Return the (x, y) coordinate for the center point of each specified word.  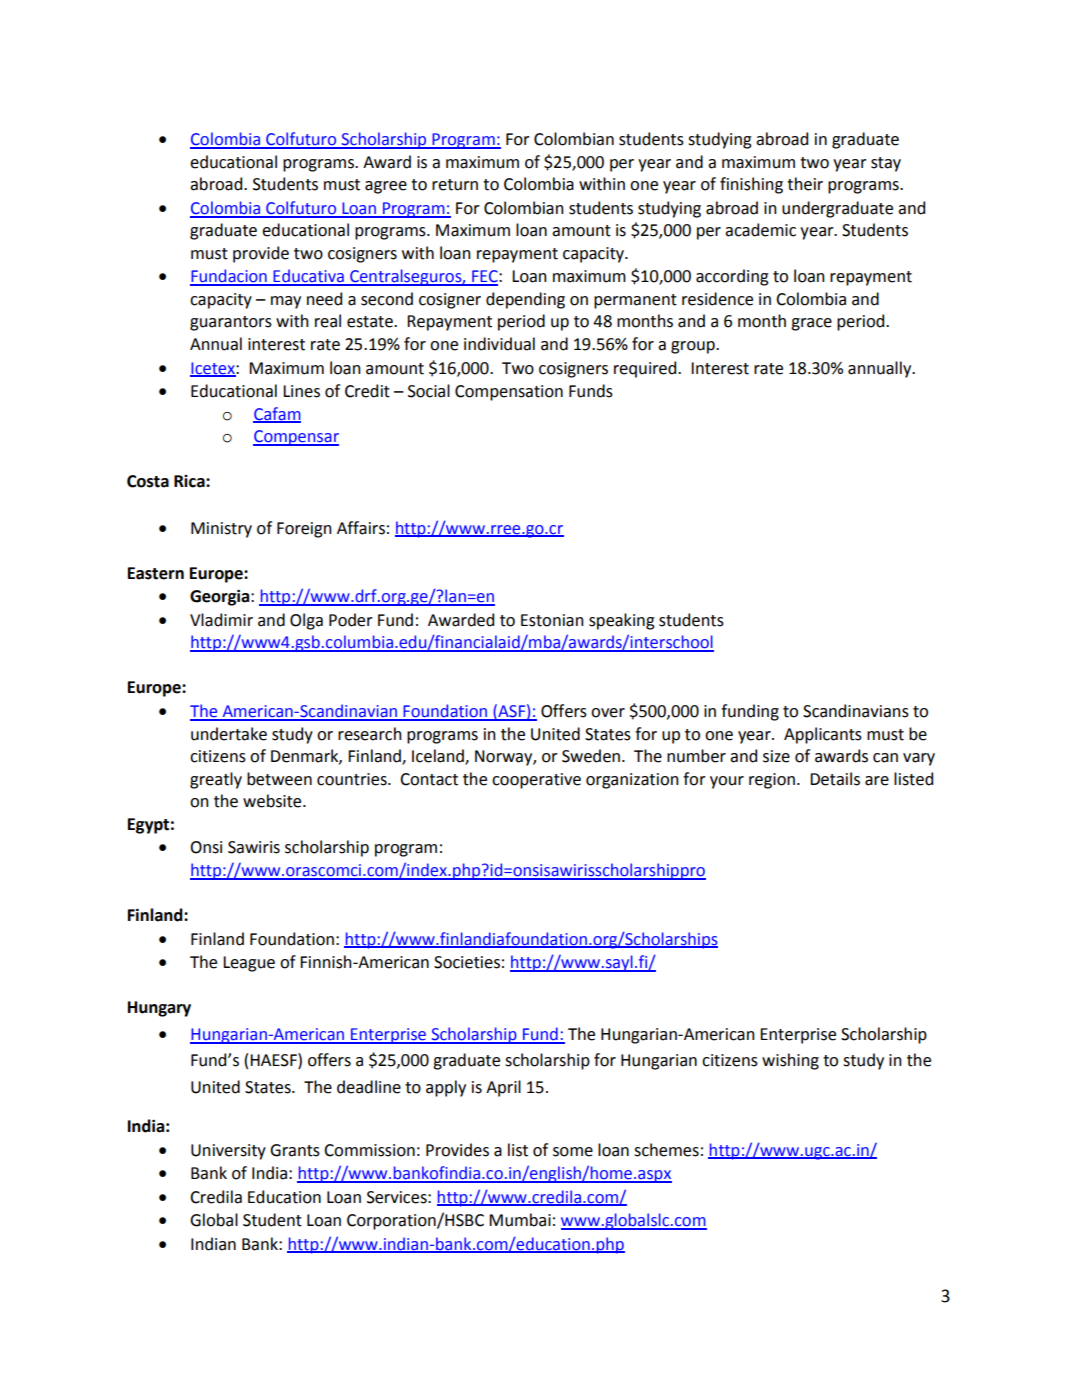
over (608, 713)
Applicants (823, 735)
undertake (229, 734)
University (228, 1152)
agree (386, 187)
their (805, 184)
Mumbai (520, 1220)
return (455, 185)
